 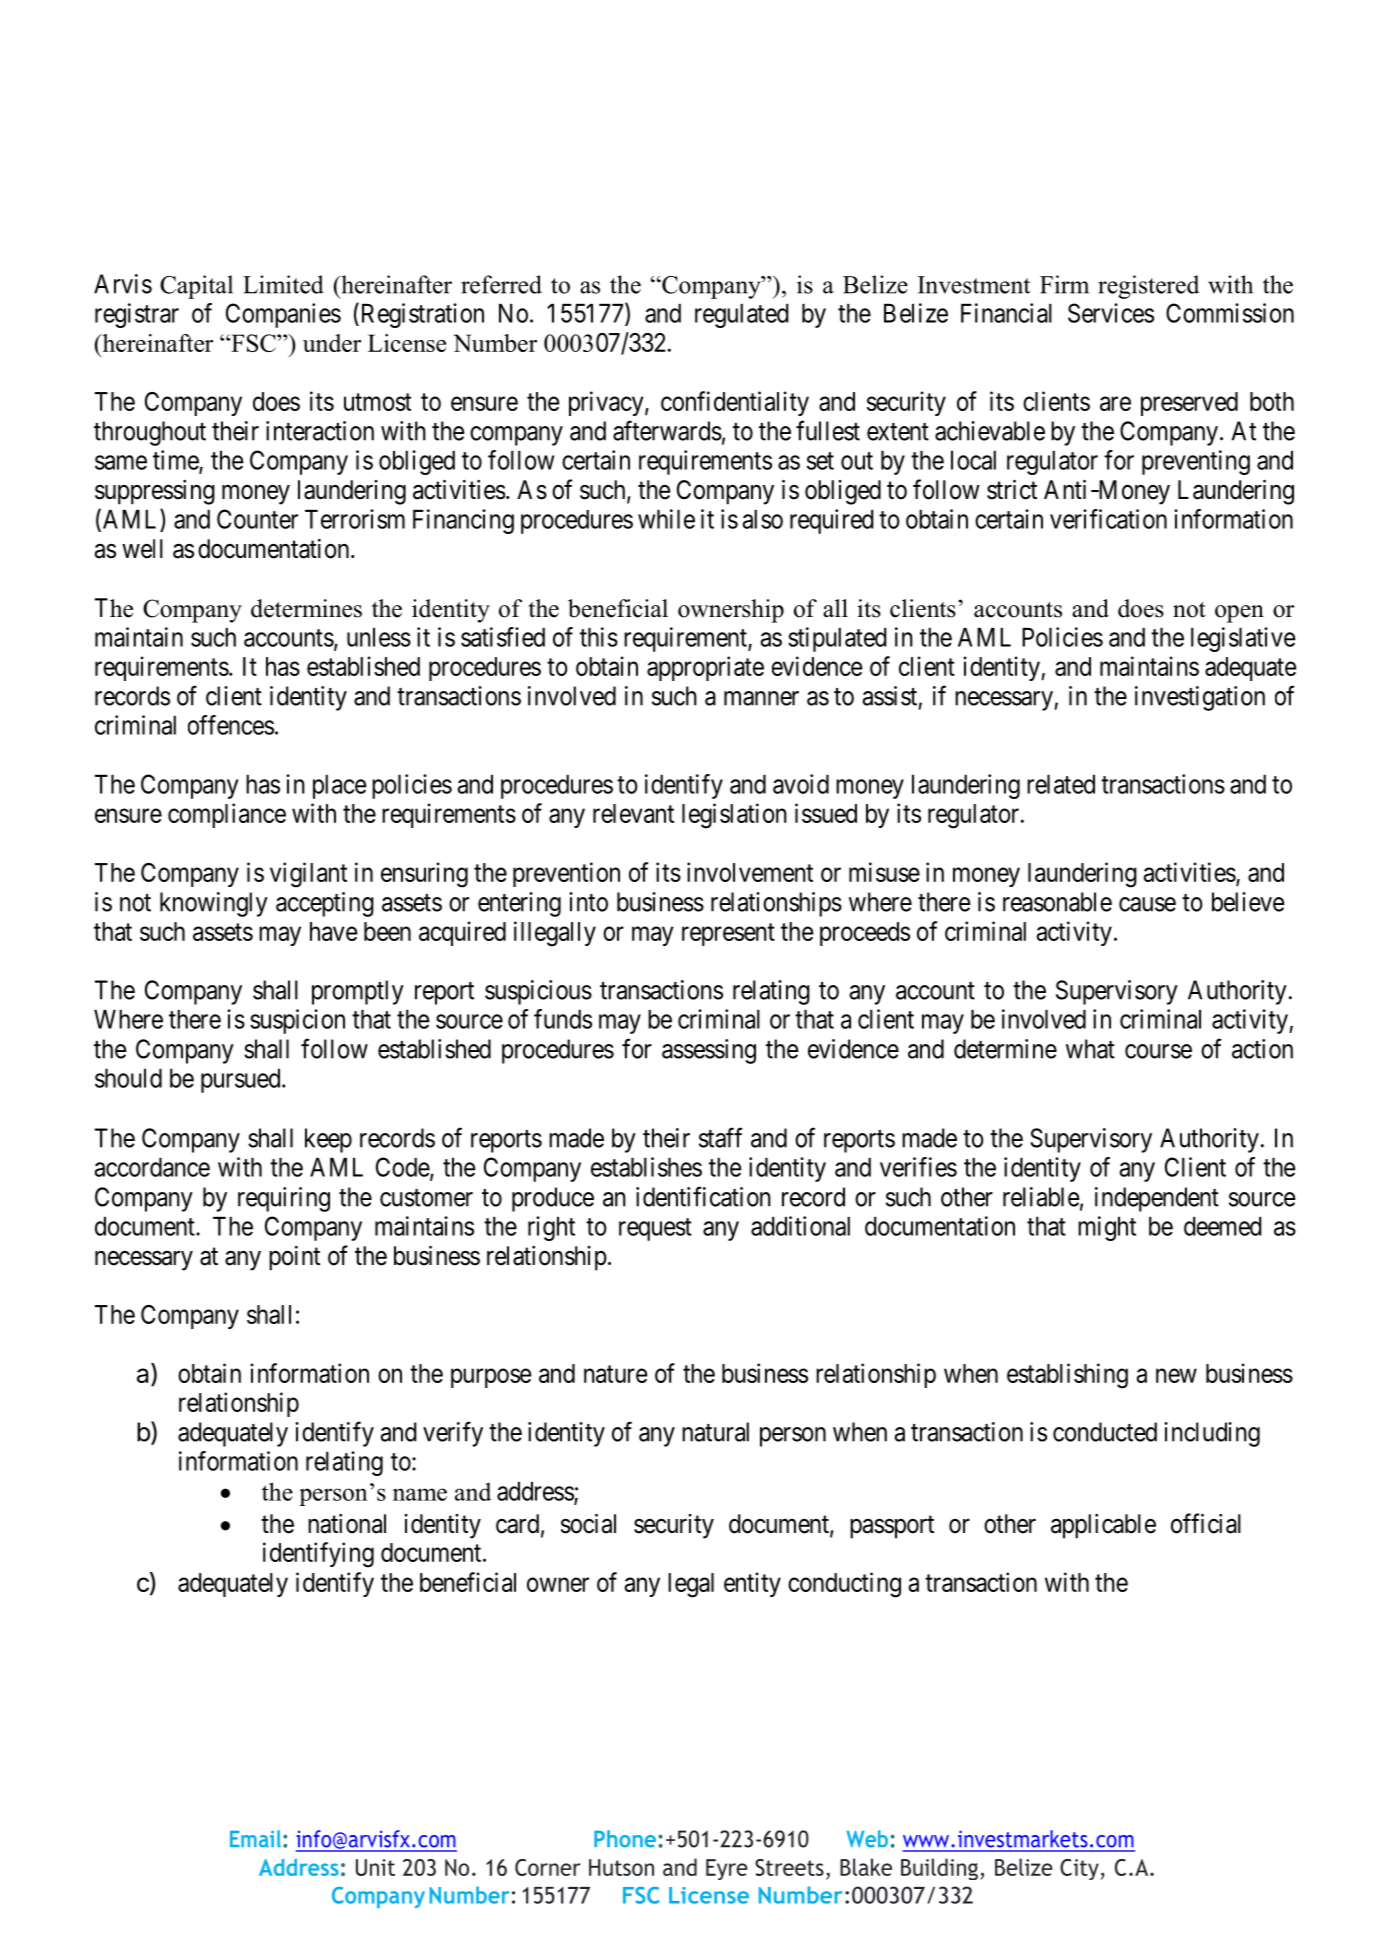 I want to click on point, so click(x=294, y=1258).
